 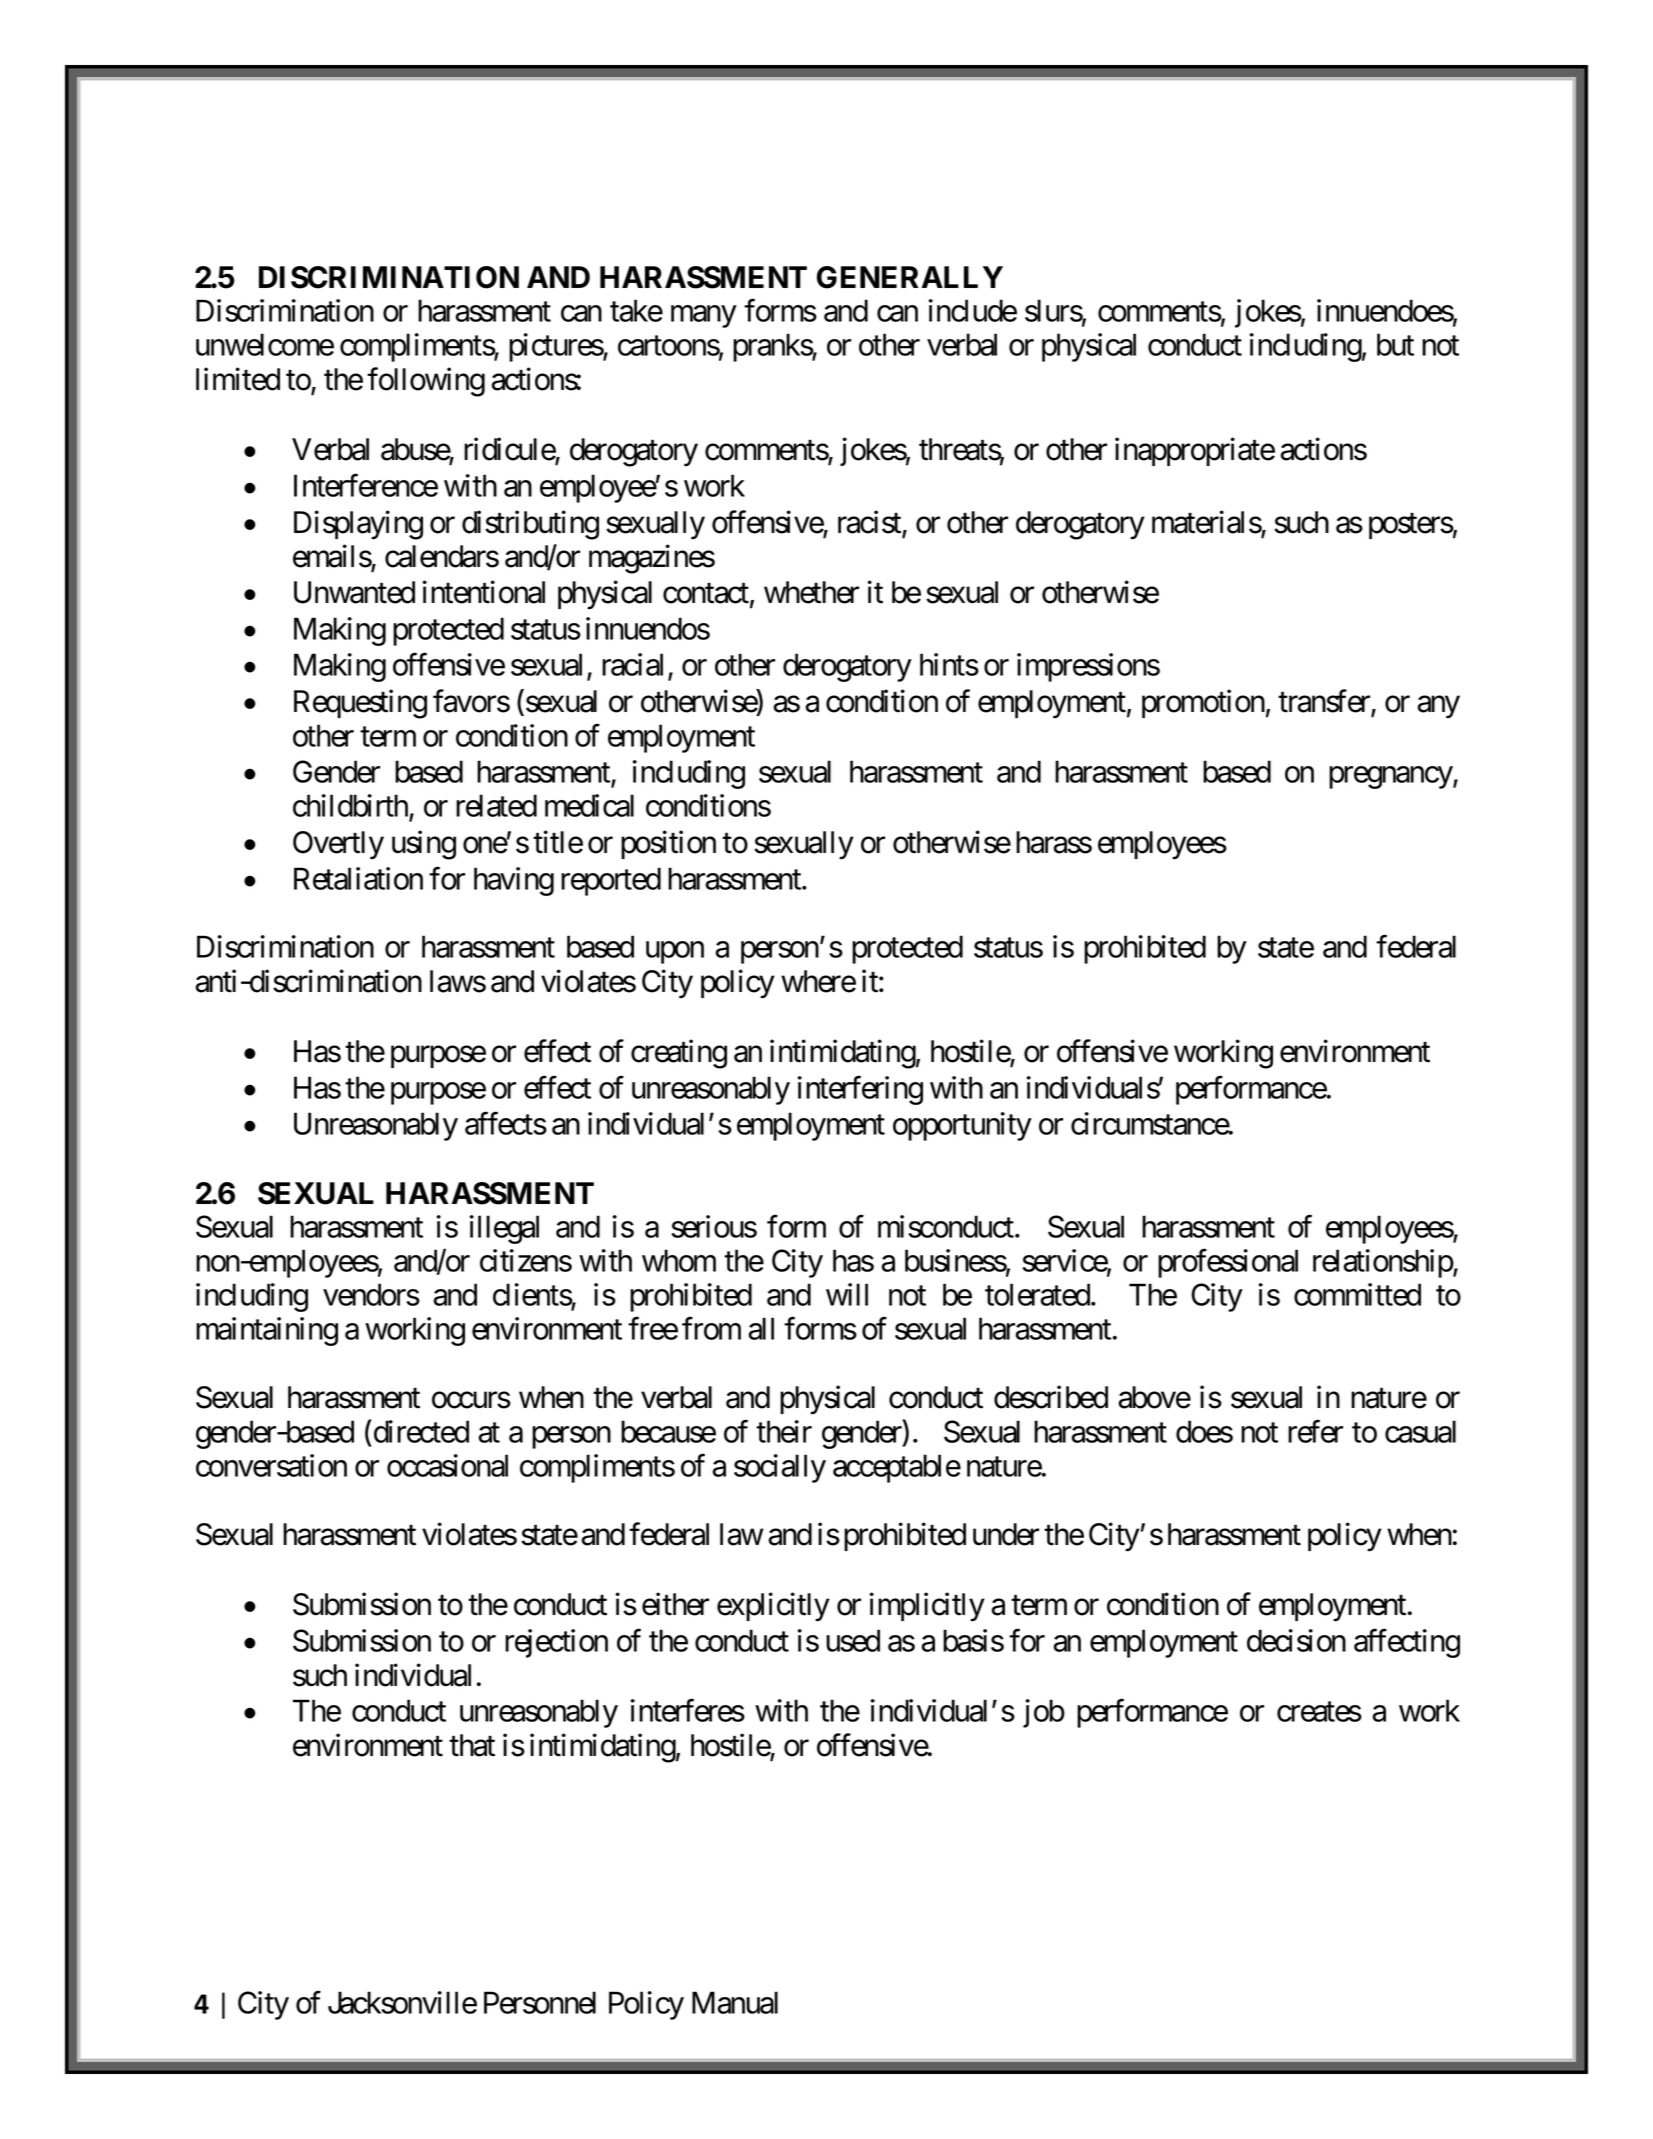 What do you see at coordinates (668, 844) in the screenshot?
I see `position` at bounding box center [668, 844].
